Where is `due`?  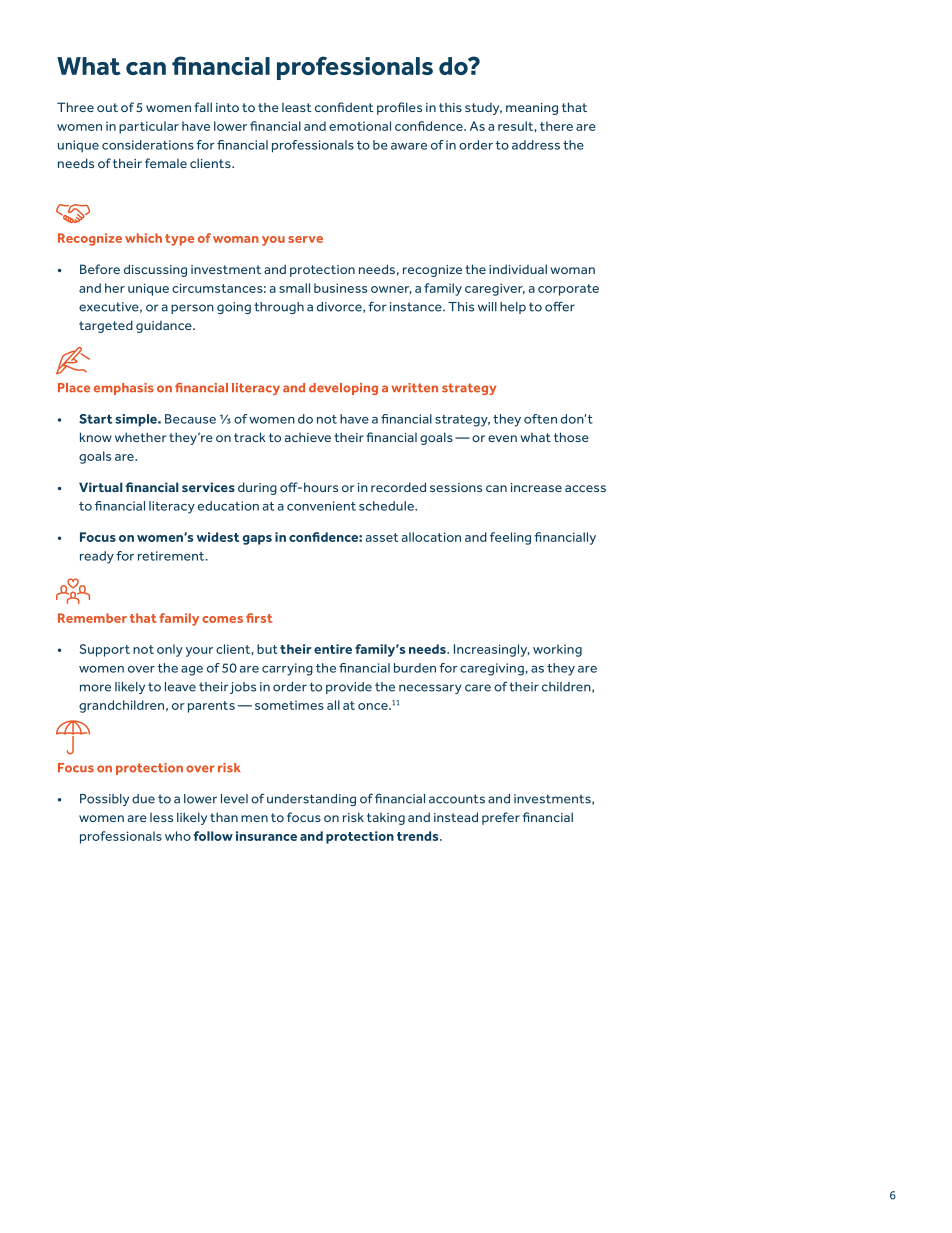 due is located at coordinates (143, 799).
